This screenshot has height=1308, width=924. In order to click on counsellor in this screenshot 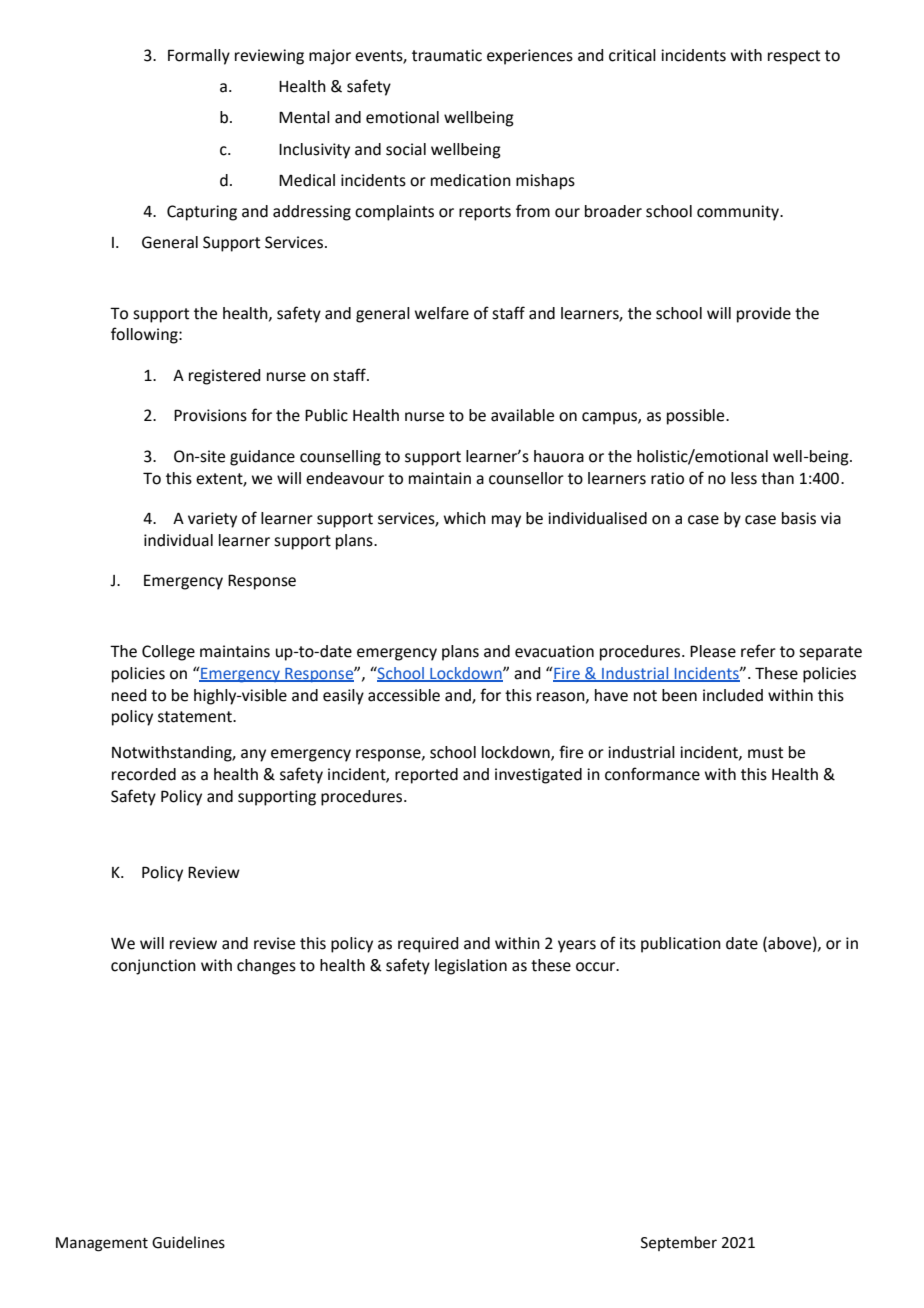, I will do `click(526, 478)`.
